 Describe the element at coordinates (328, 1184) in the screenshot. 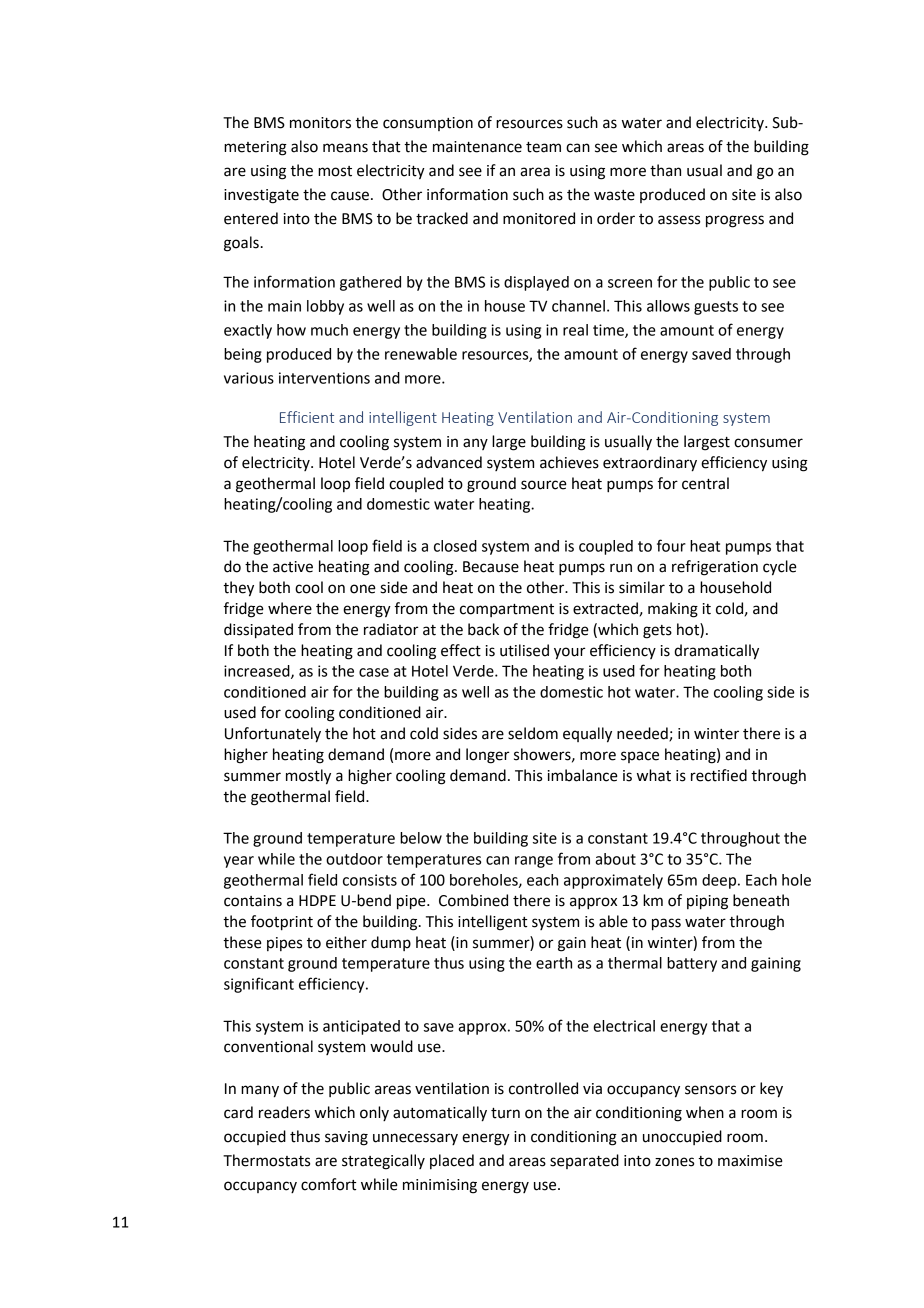

I see `comfort` at that location.
